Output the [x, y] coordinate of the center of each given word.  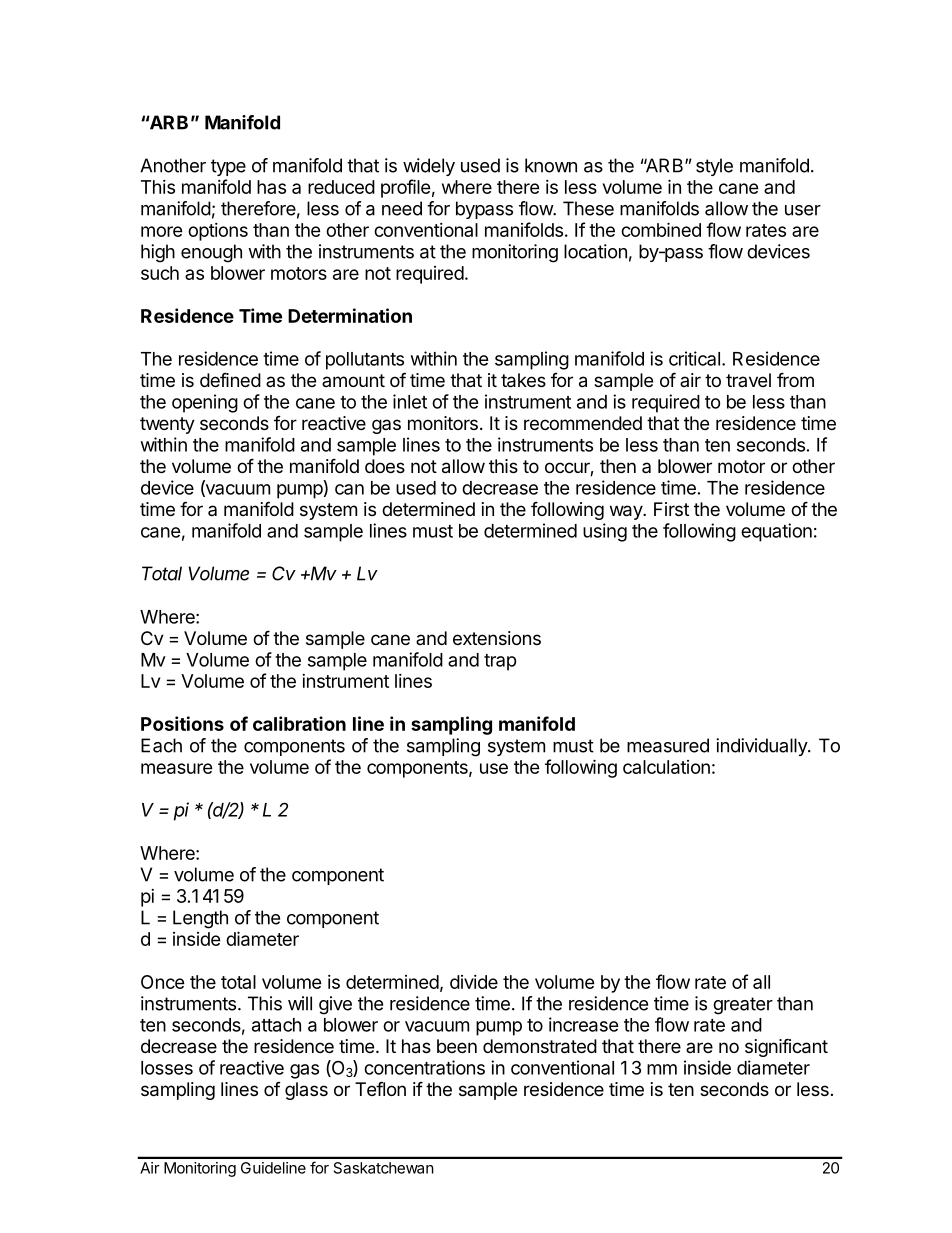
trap [500, 662]
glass [306, 1091]
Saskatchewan [384, 1168]
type [228, 167]
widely [429, 167]
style [714, 167]
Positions [182, 723]
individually [762, 747]
